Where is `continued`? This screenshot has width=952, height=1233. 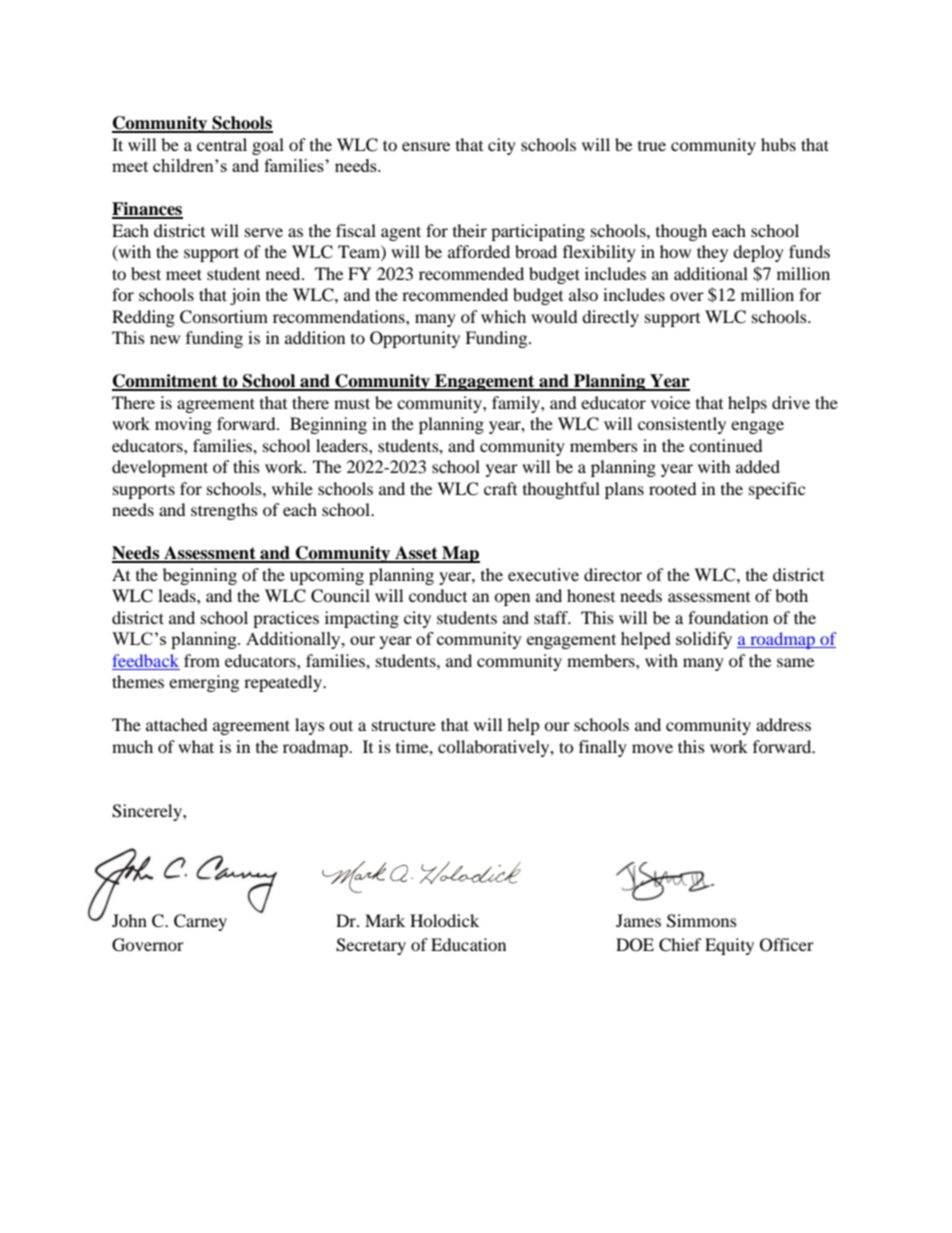 continued is located at coordinates (726, 445).
